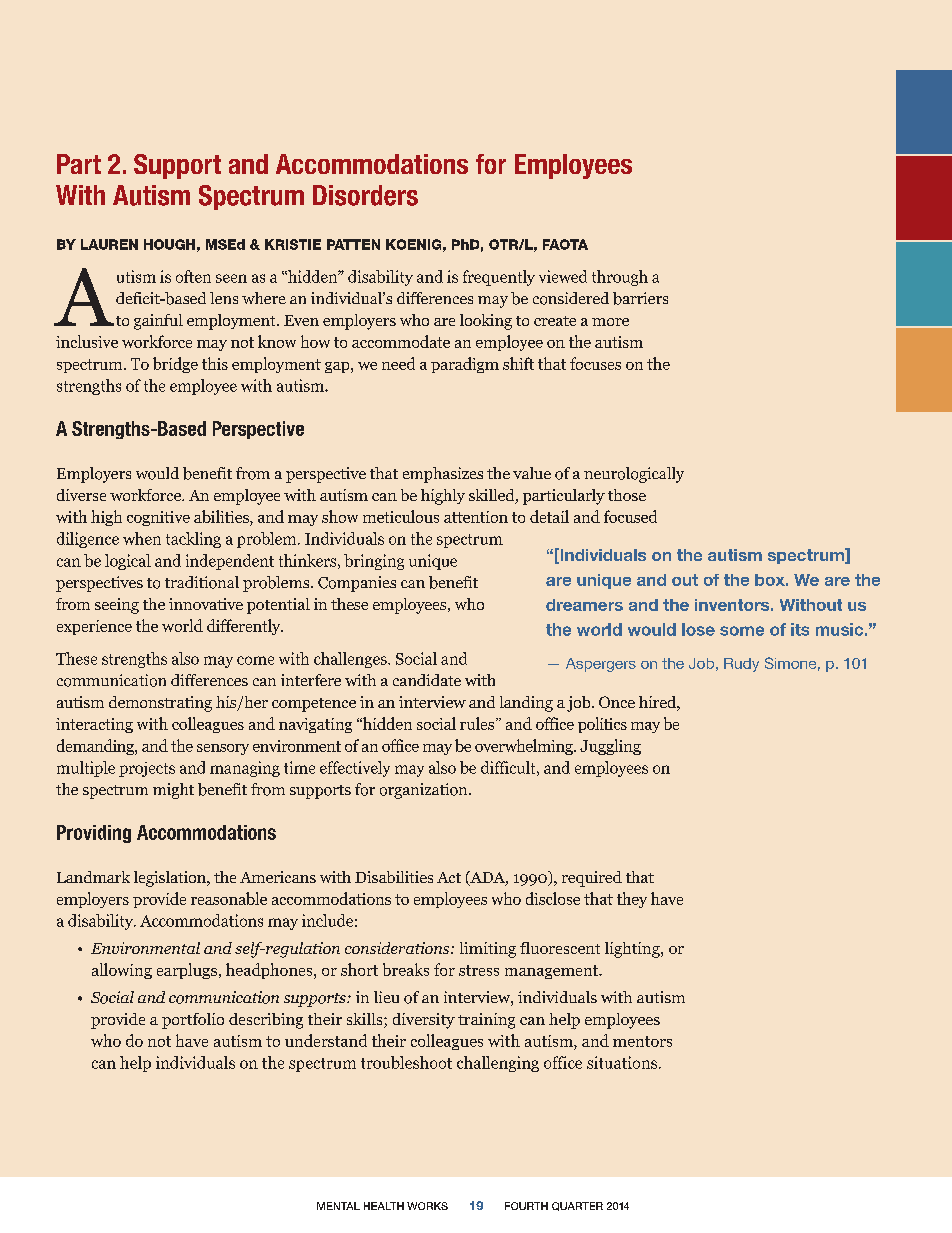 The width and height of the page is (952, 1233). Describe the element at coordinates (384, 1206) in the page. I see `HEALTH` at that location.
